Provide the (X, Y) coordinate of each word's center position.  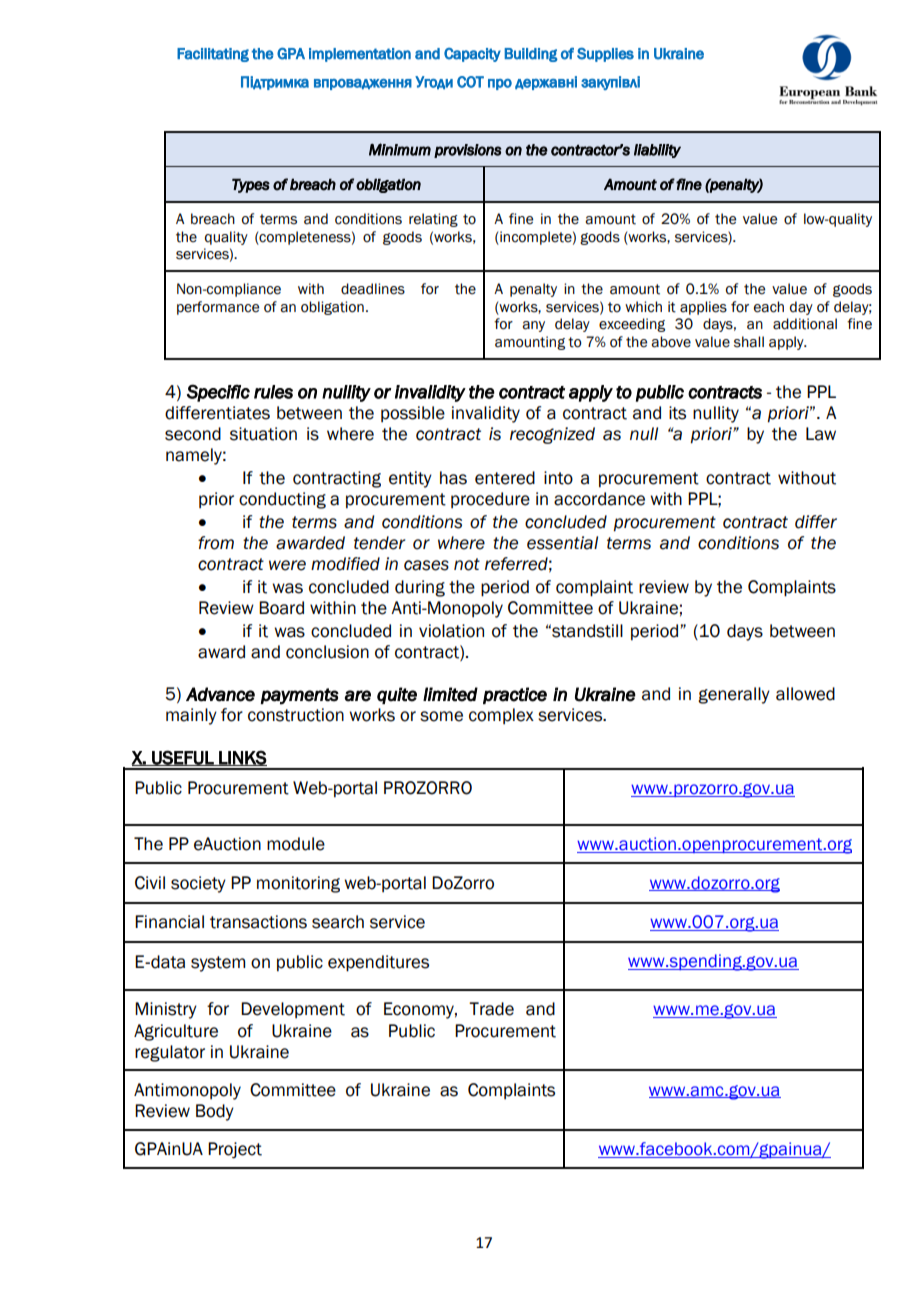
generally (734, 695)
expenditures (378, 963)
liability (657, 151)
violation (451, 631)
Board (281, 608)
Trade (491, 1009)
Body (215, 1112)
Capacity (472, 55)
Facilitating (213, 55)
